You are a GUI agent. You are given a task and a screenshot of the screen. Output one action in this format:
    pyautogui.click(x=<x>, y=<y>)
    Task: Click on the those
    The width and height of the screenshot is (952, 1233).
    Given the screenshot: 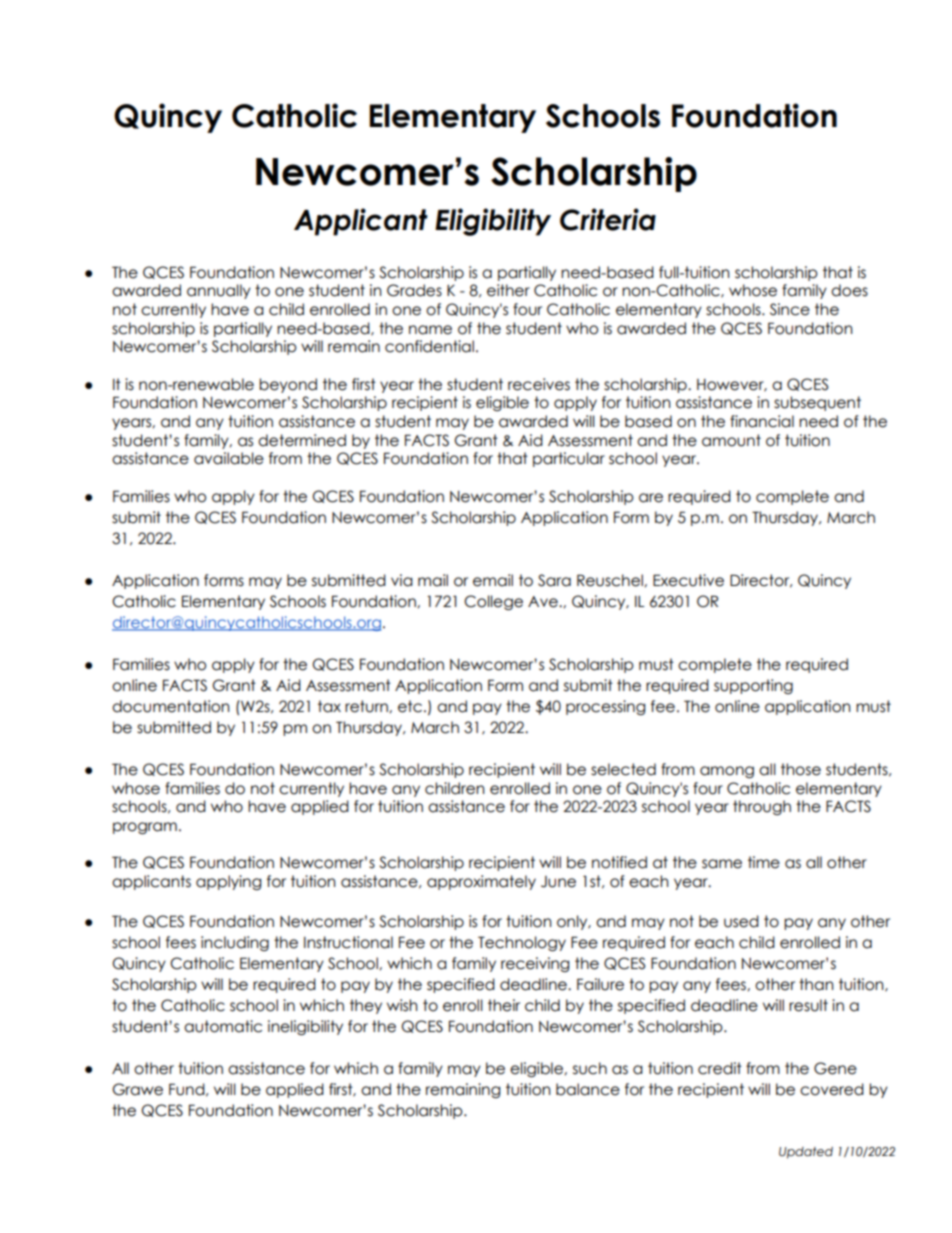 What is the action you would take?
    pyautogui.click(x=801, y=769)
